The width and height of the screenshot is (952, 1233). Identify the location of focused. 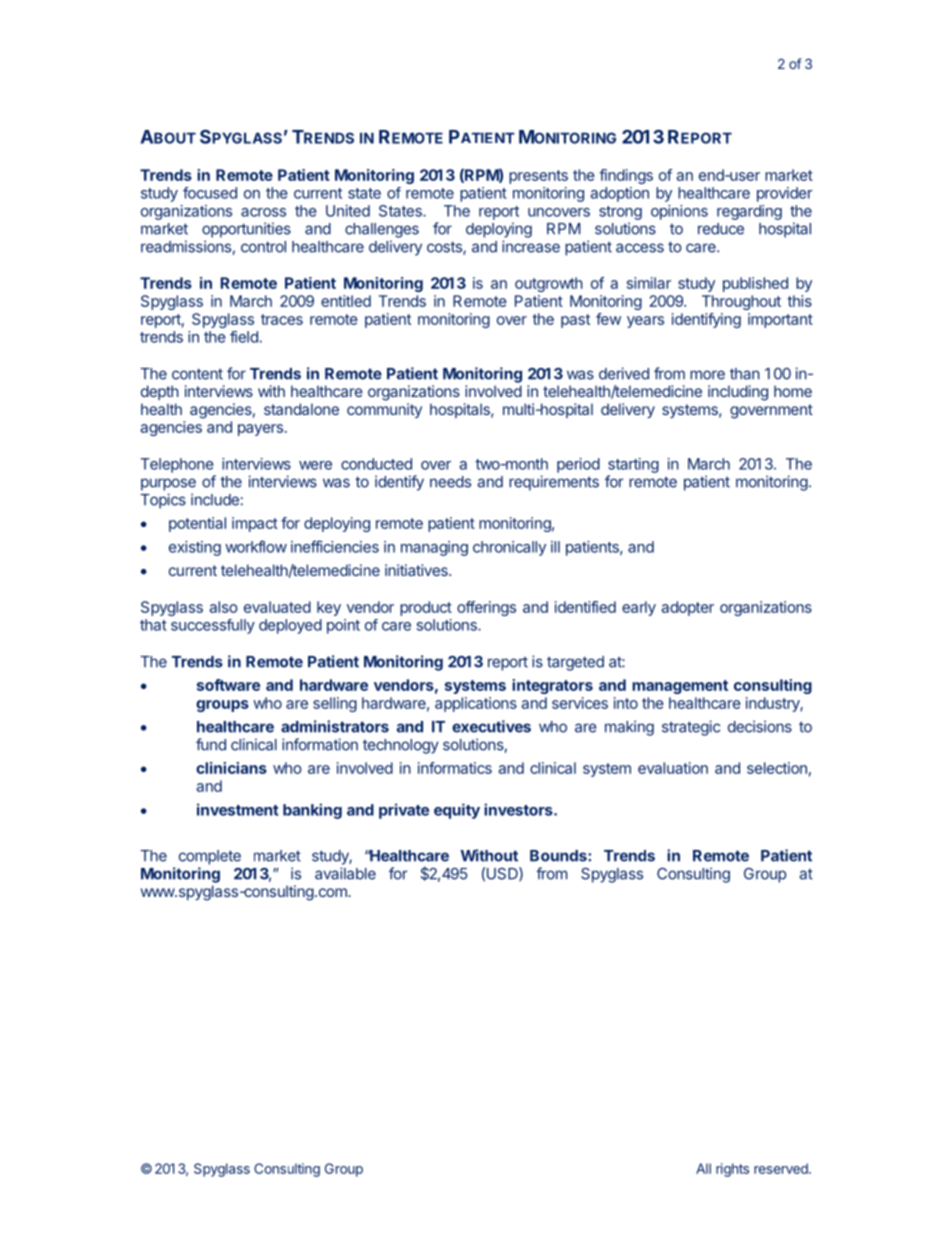
(210, 193).
